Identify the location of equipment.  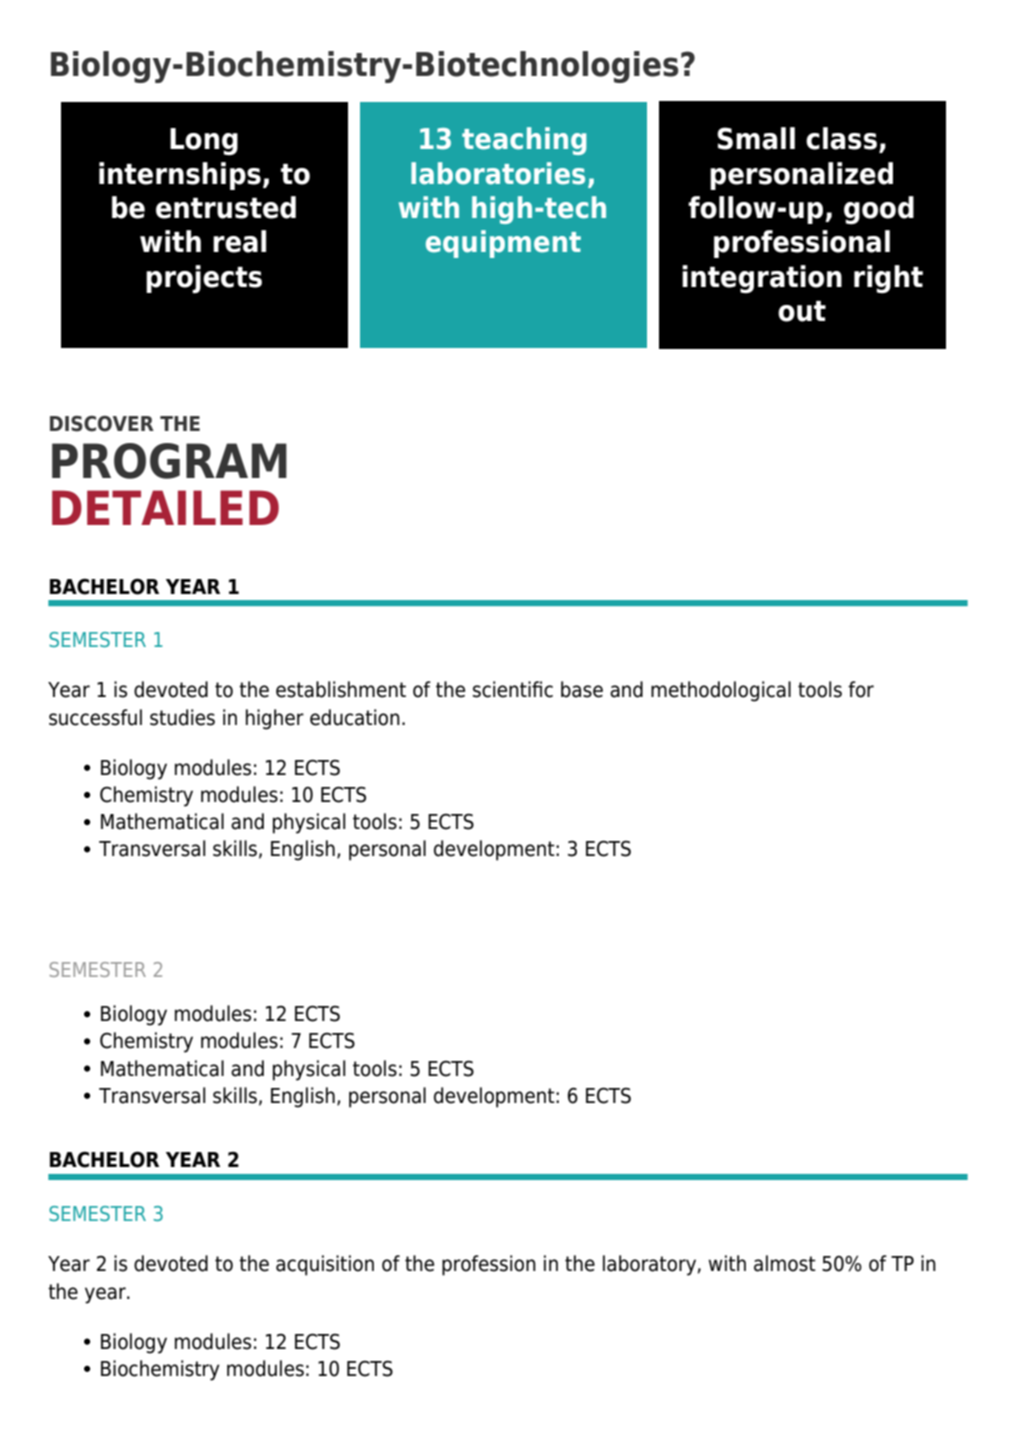
(503, 244).
